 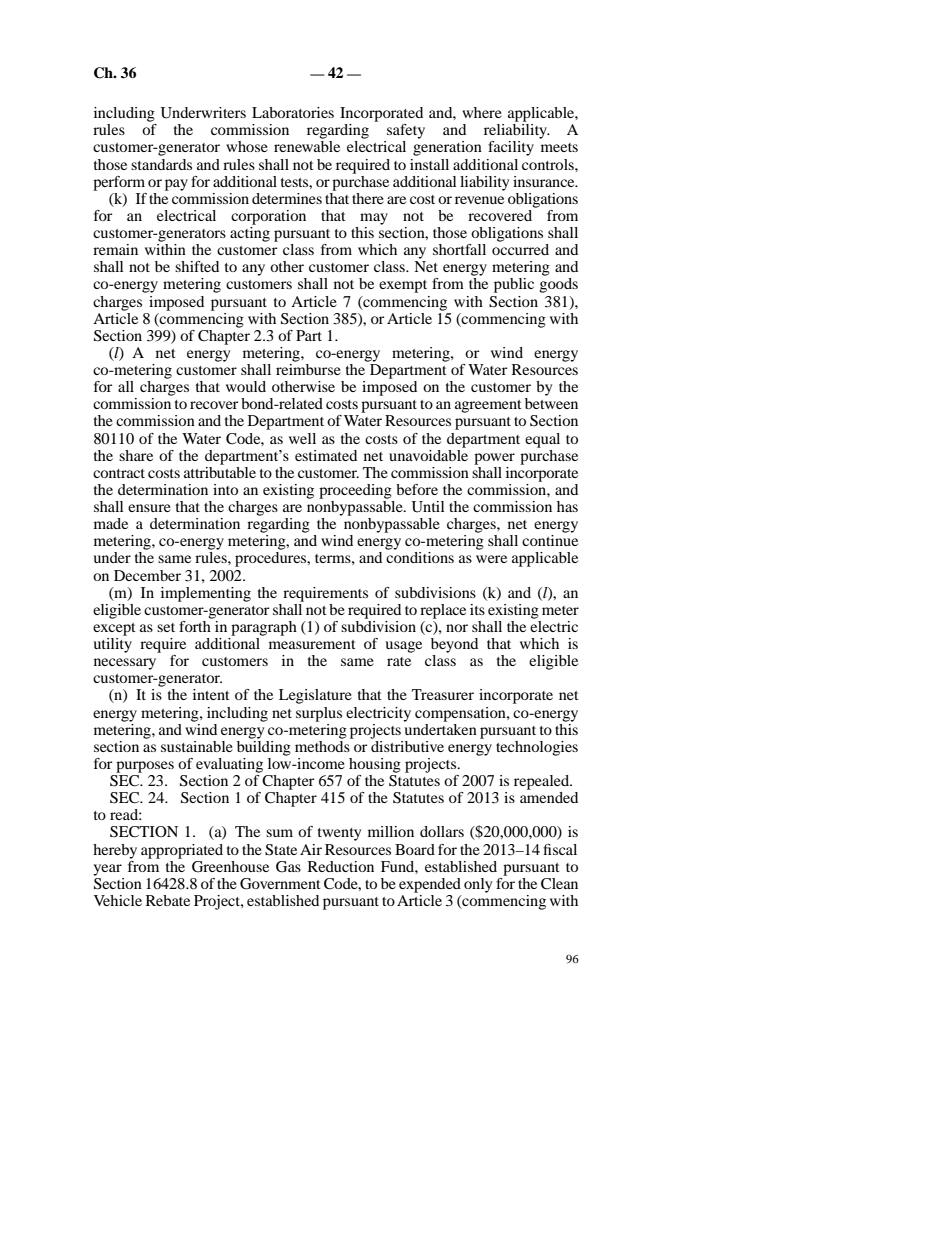 I want to click on power, so click(x=494, y=459).
